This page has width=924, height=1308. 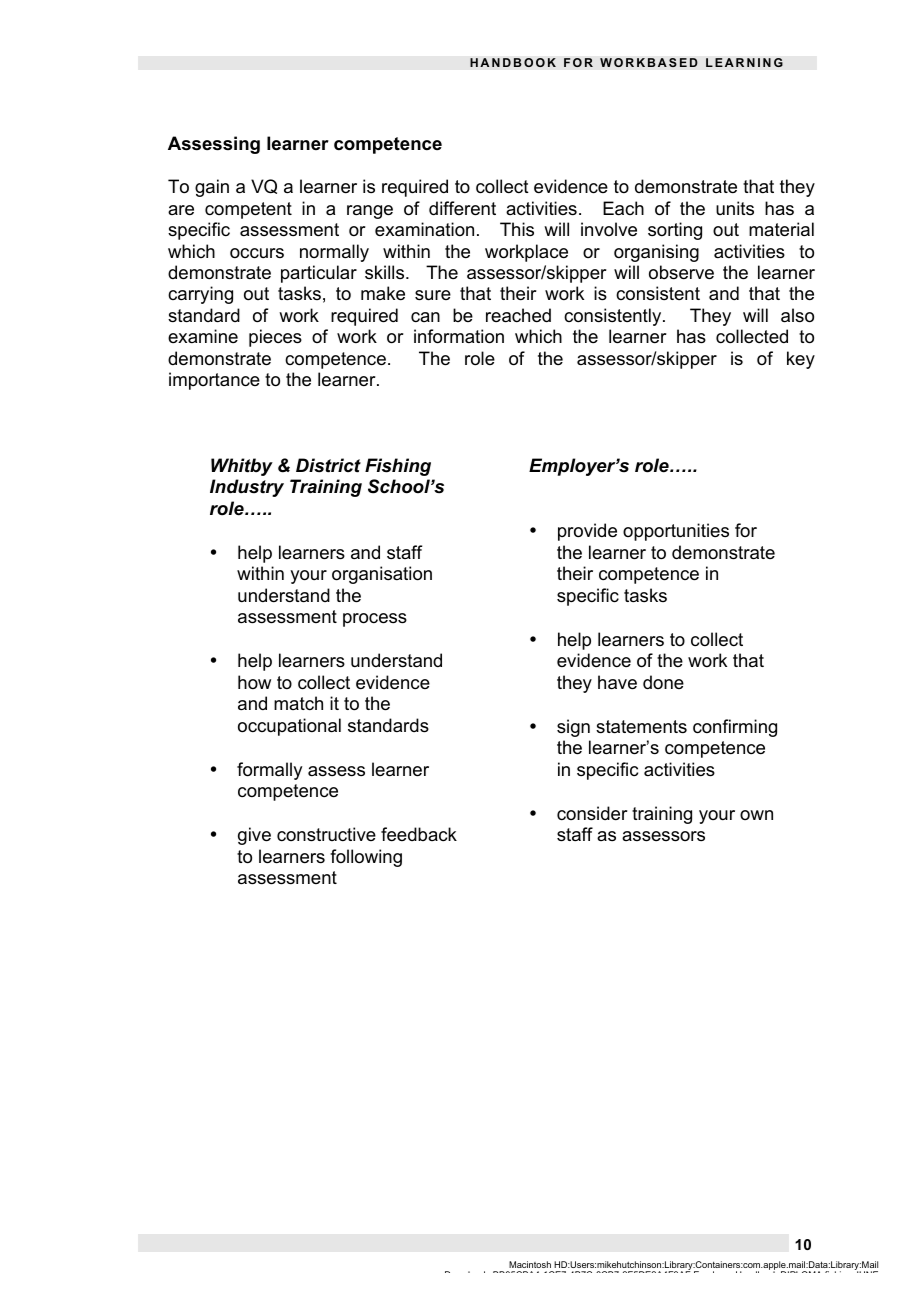 What do you see at coordinates (592, 813) in the page?
I see `consider` at bounding box center [592, 813].
